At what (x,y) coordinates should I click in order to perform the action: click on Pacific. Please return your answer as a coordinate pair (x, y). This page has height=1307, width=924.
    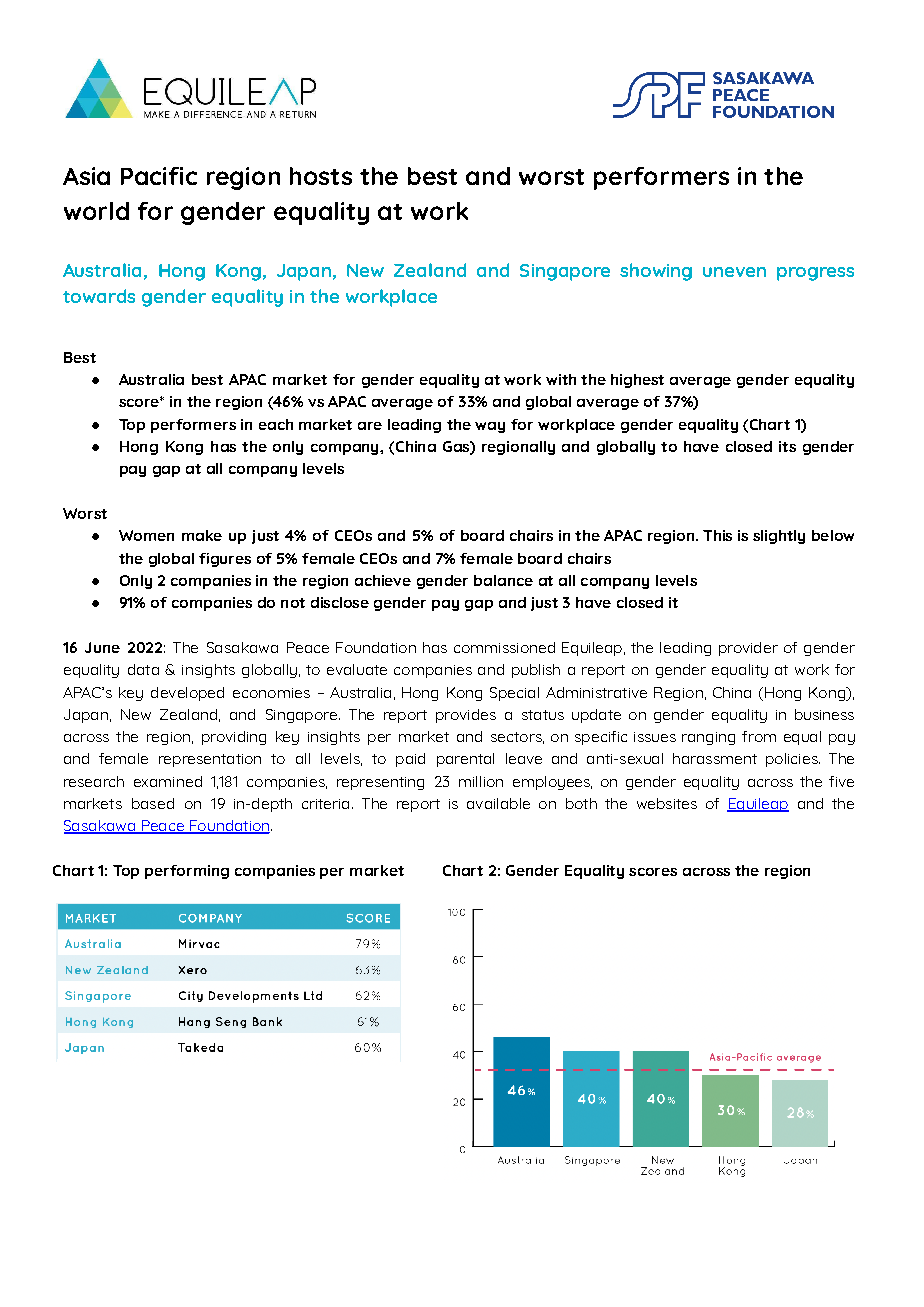
    Looking at the image, I should click on (159, 176).
